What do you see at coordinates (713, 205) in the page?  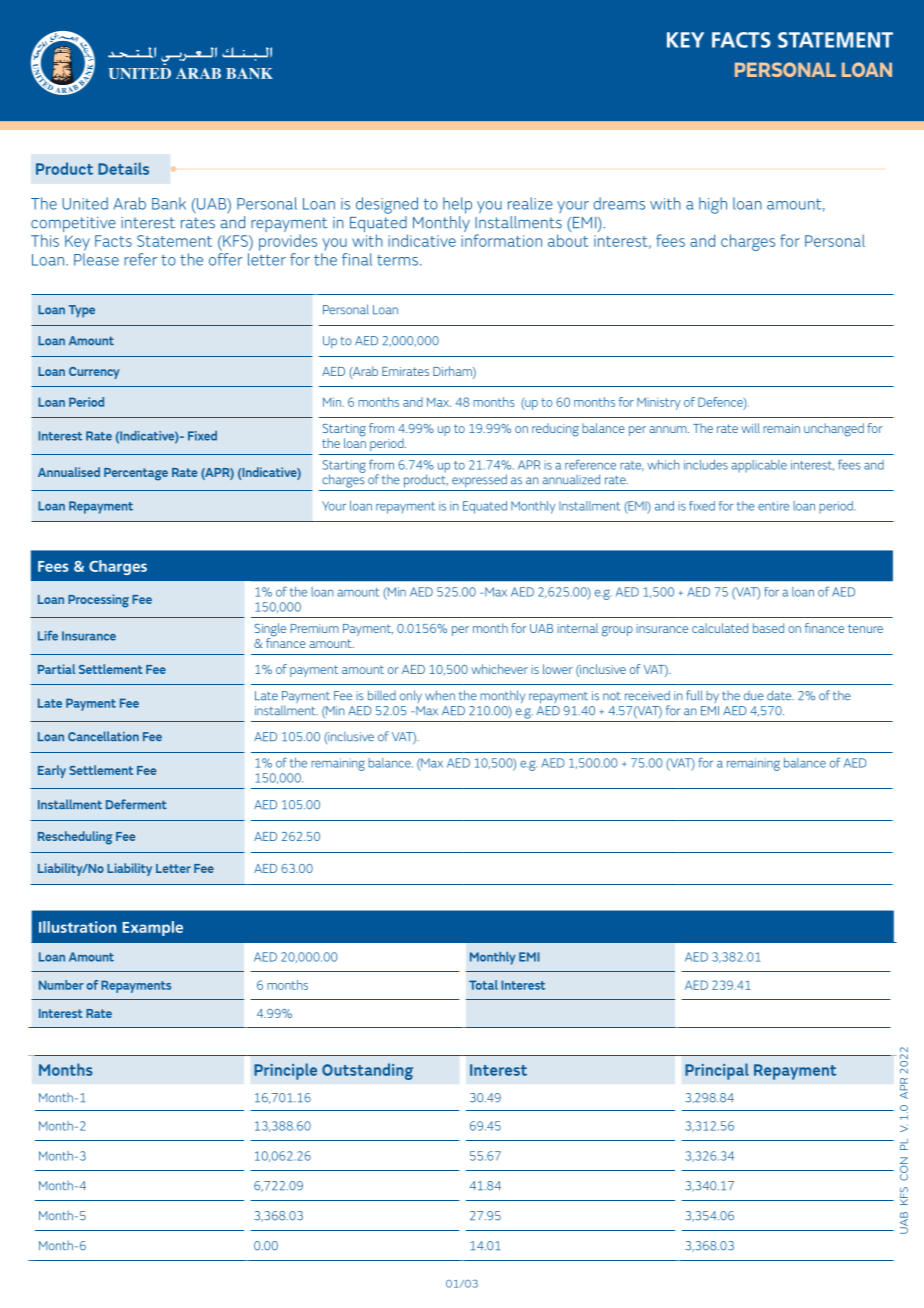 I see `high` at bounding box center [713, 205].
